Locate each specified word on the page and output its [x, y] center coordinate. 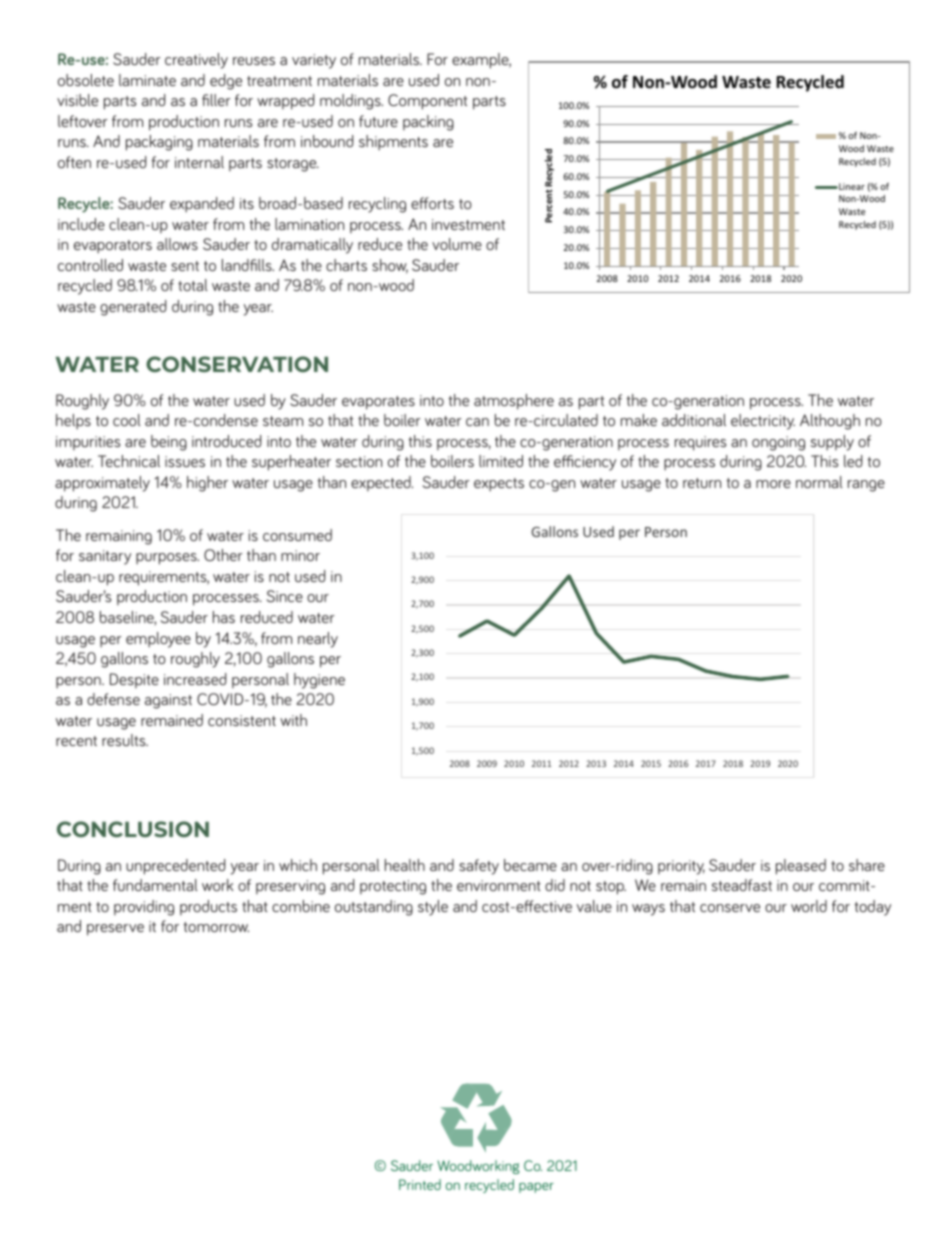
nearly [318, 640]
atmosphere [514, 402]
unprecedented [175, 867]
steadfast [741, 885]
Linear [851, 186]
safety [479, 867]
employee [158, 640]
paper [536, 1188]
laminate [147, 80]
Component [427, 102]
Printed [420, 1184]
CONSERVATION [237, 364]
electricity [763, 422]
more [773, 484]
